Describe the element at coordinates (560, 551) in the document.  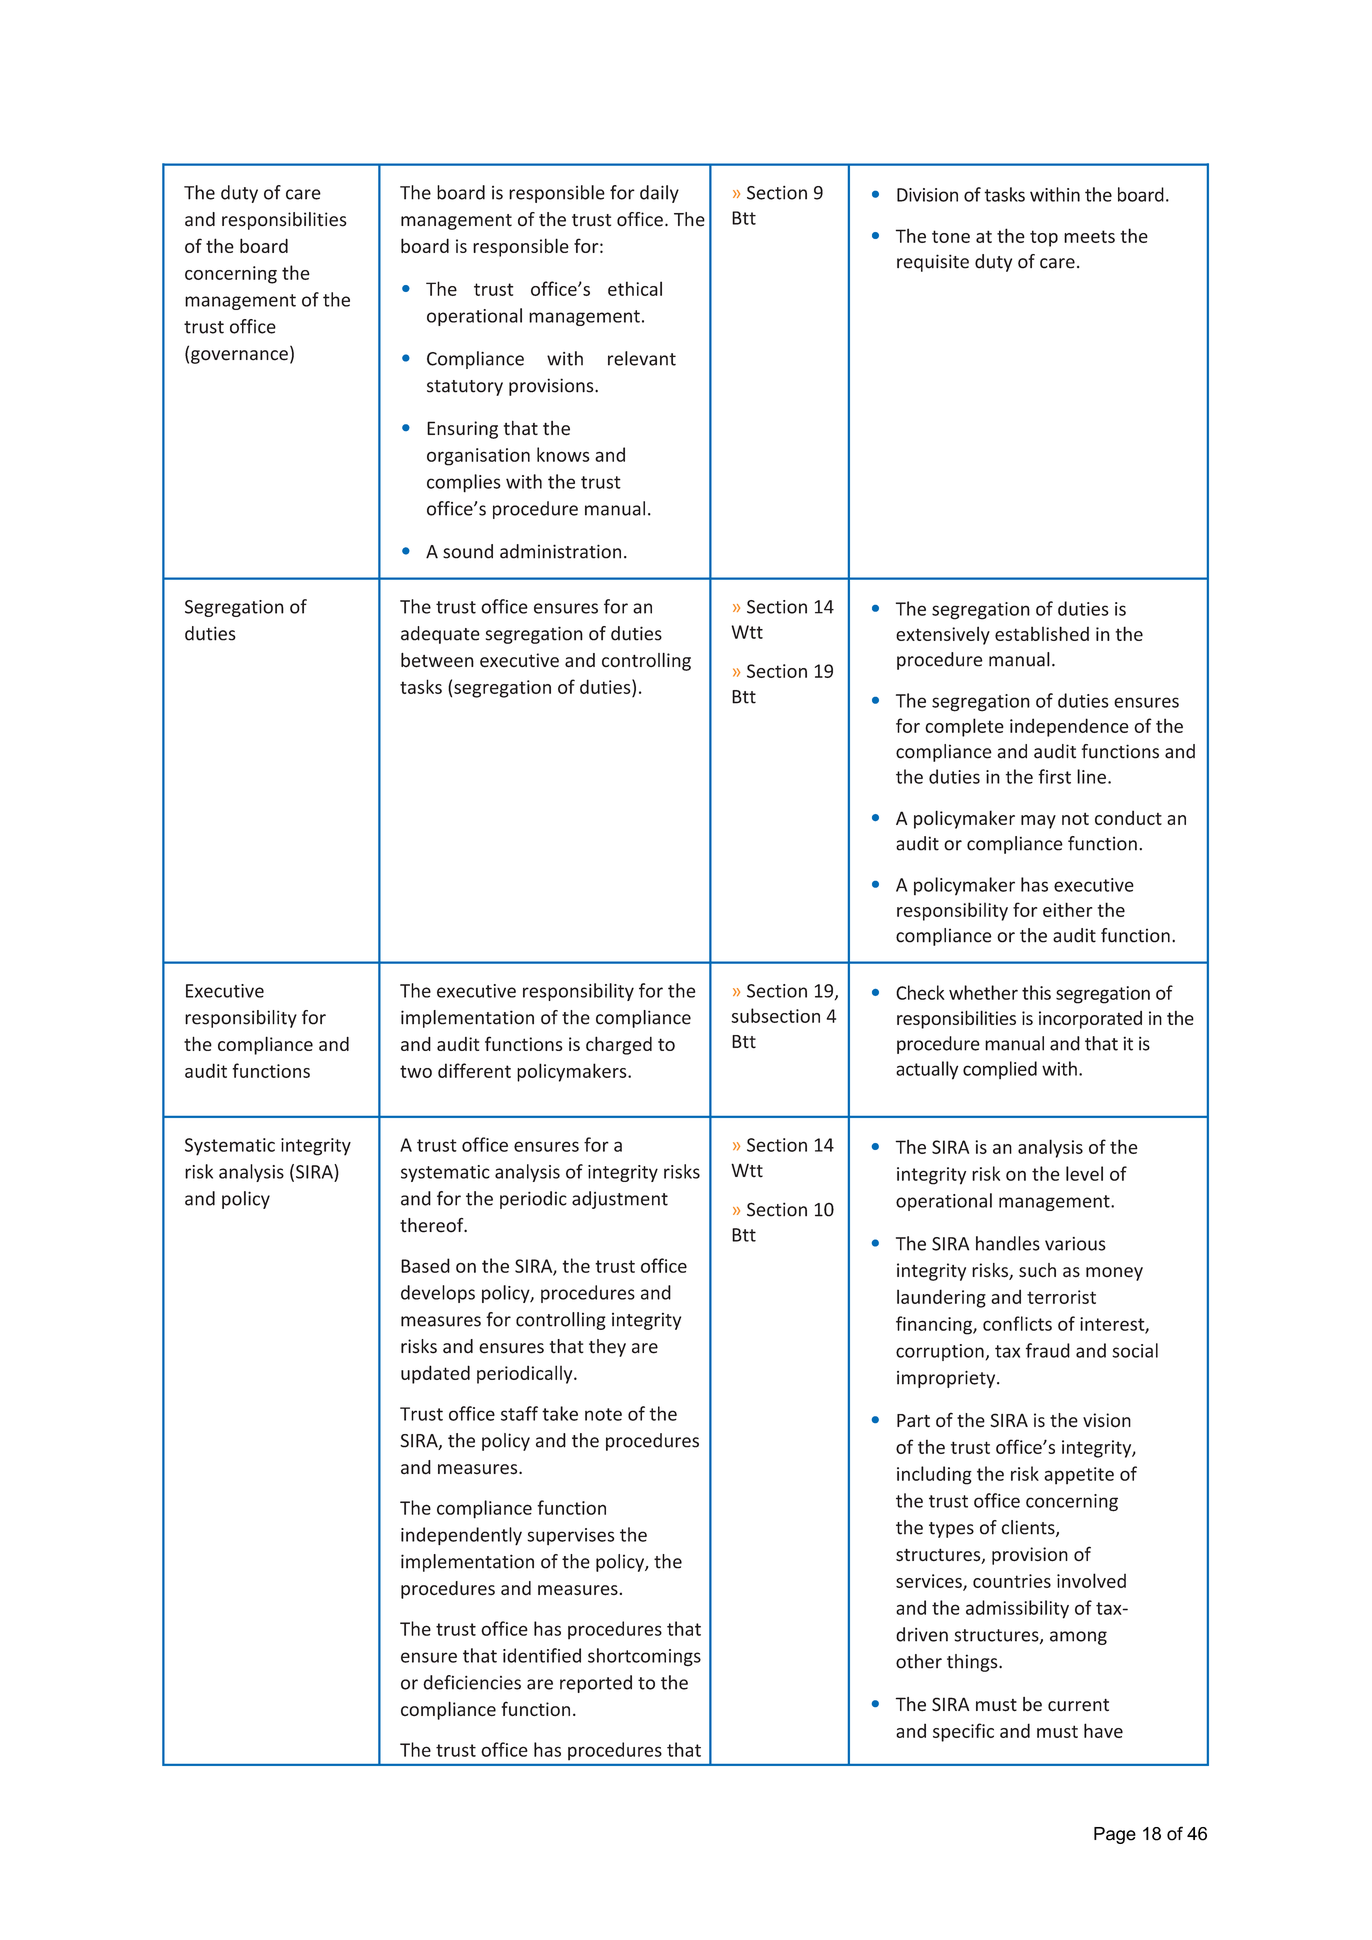
I see `administration` at that location.
